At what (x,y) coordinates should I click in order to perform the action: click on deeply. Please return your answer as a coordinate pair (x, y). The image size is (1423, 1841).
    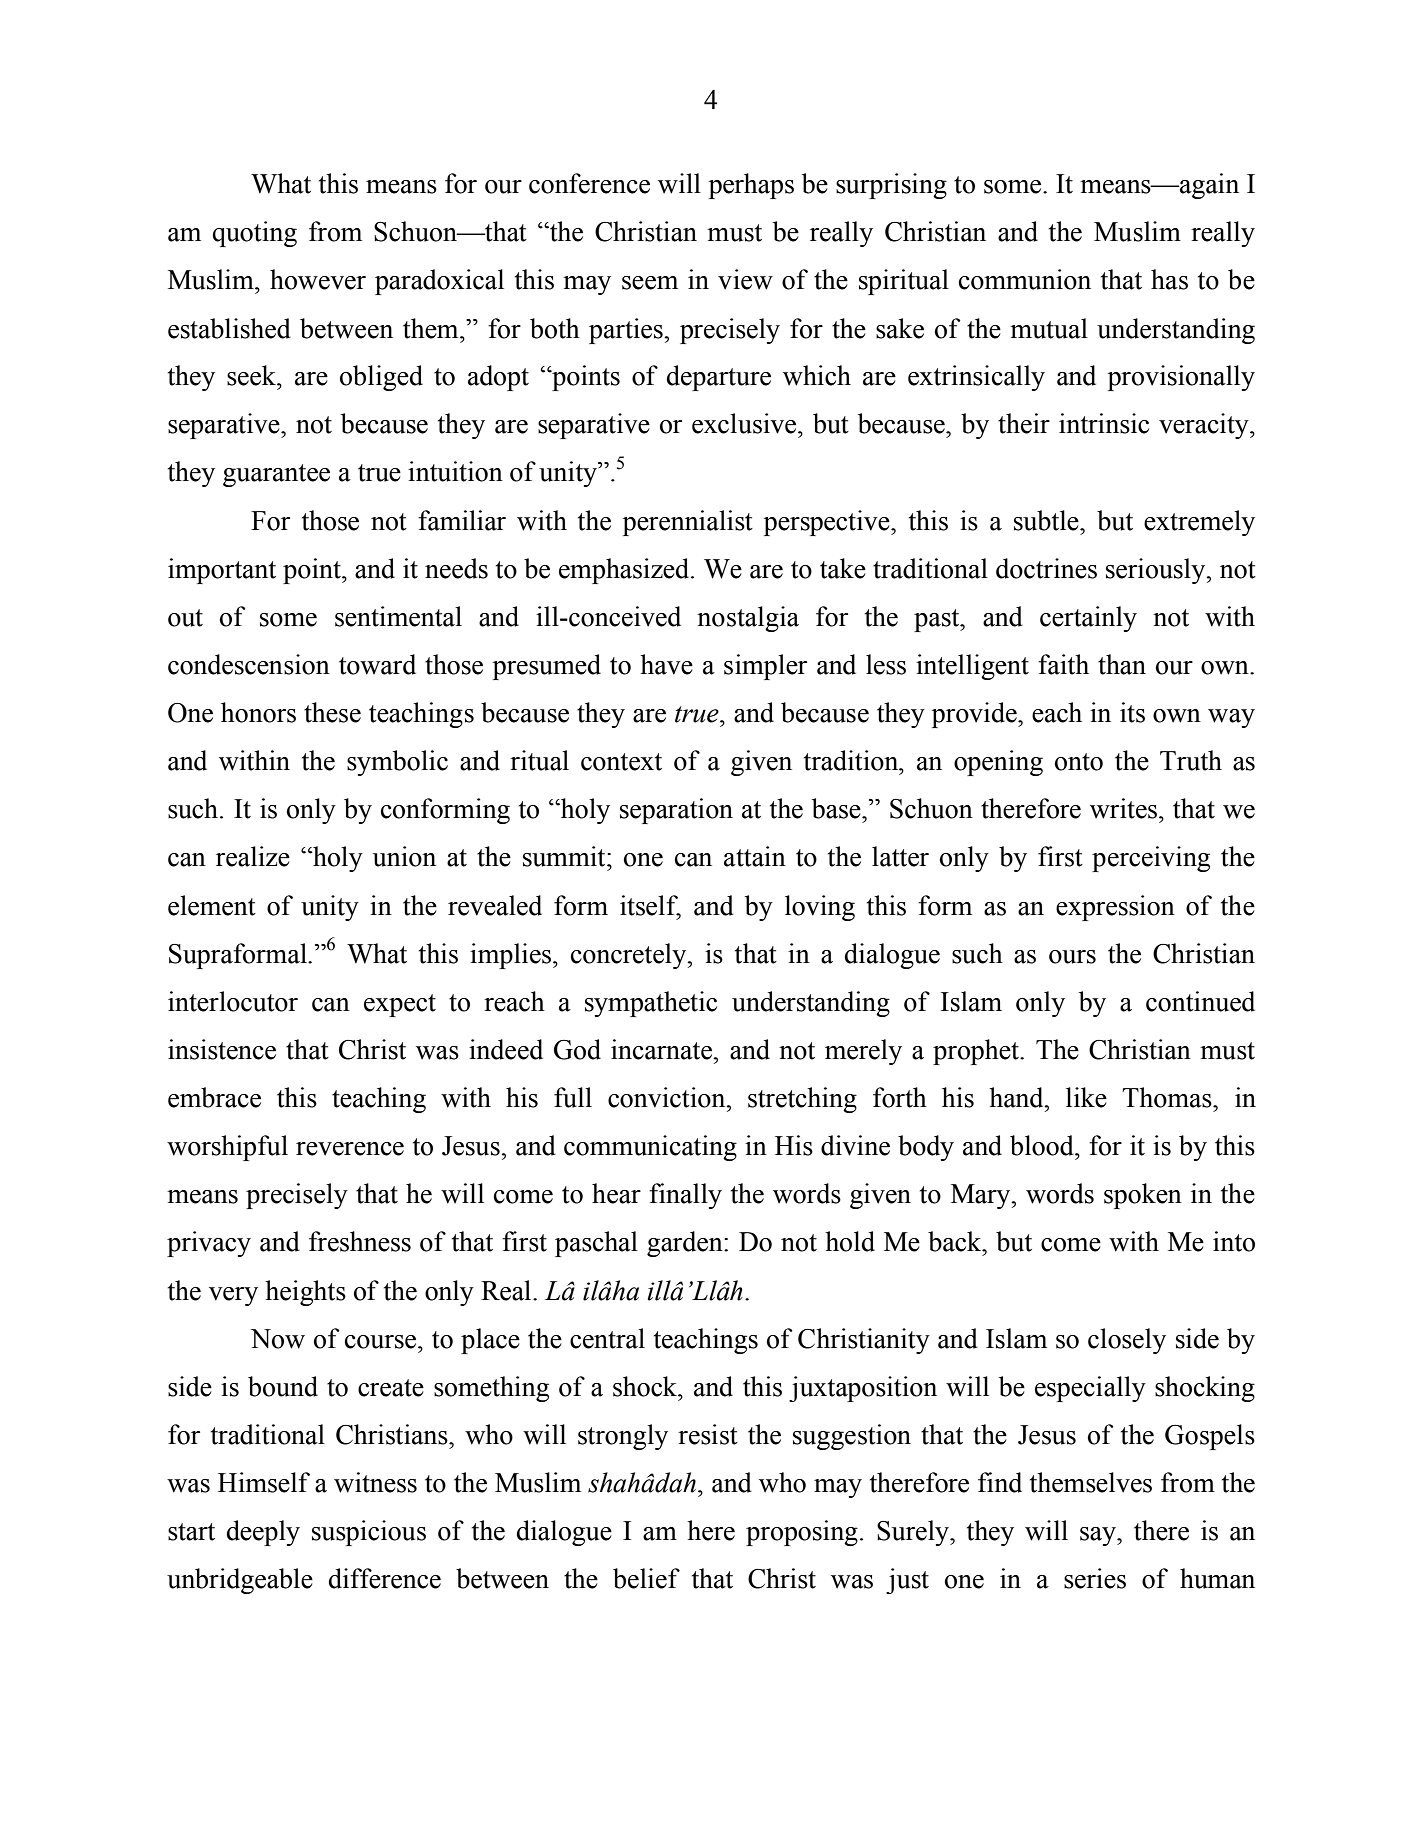
    Looking at the image, I should click on (263, 1533).
